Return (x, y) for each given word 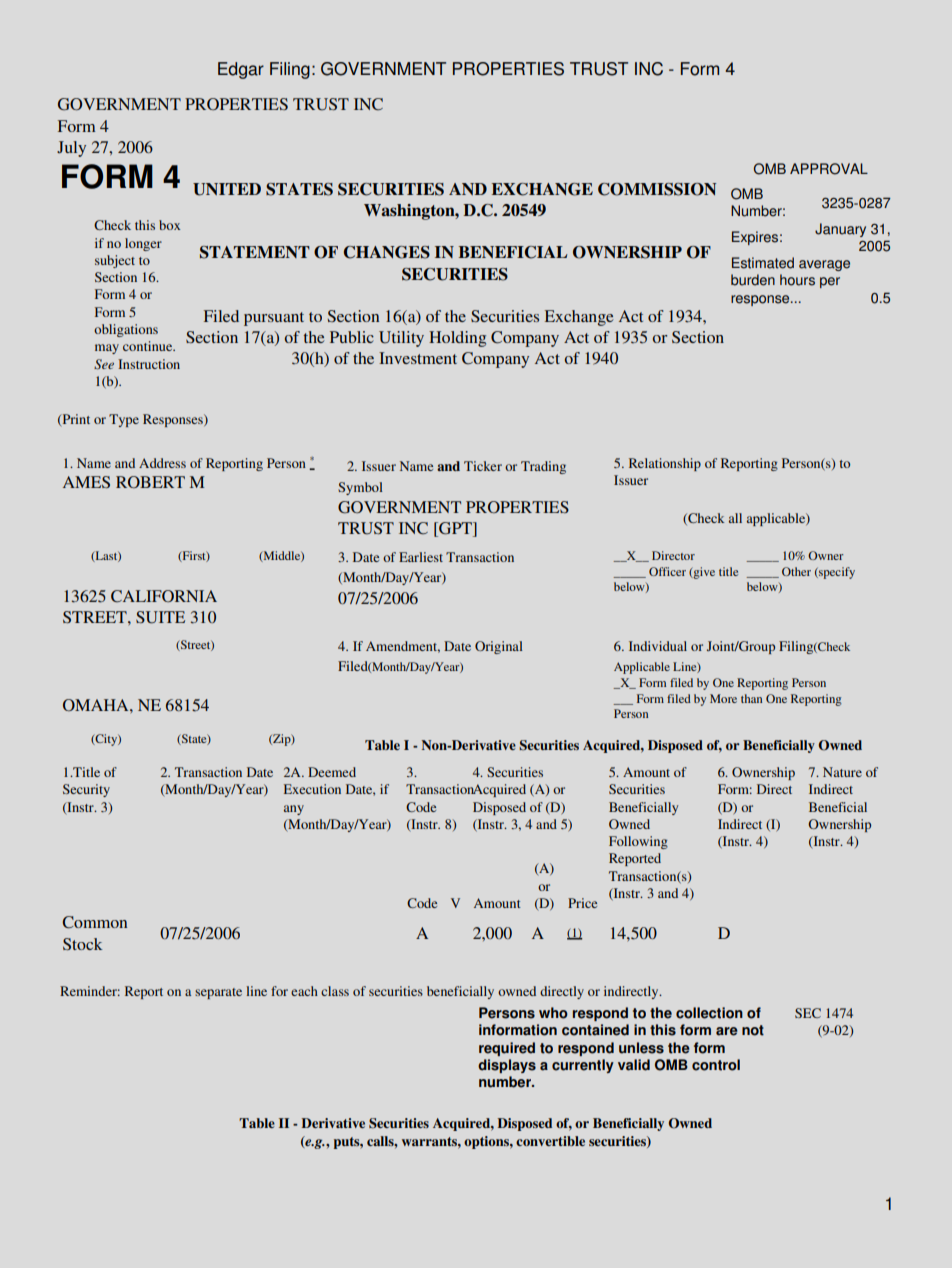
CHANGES (387, 252)
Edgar (241, 70)
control (716, 1065)
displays (507, 1066)
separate (218, 993)
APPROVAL (829, 169)
